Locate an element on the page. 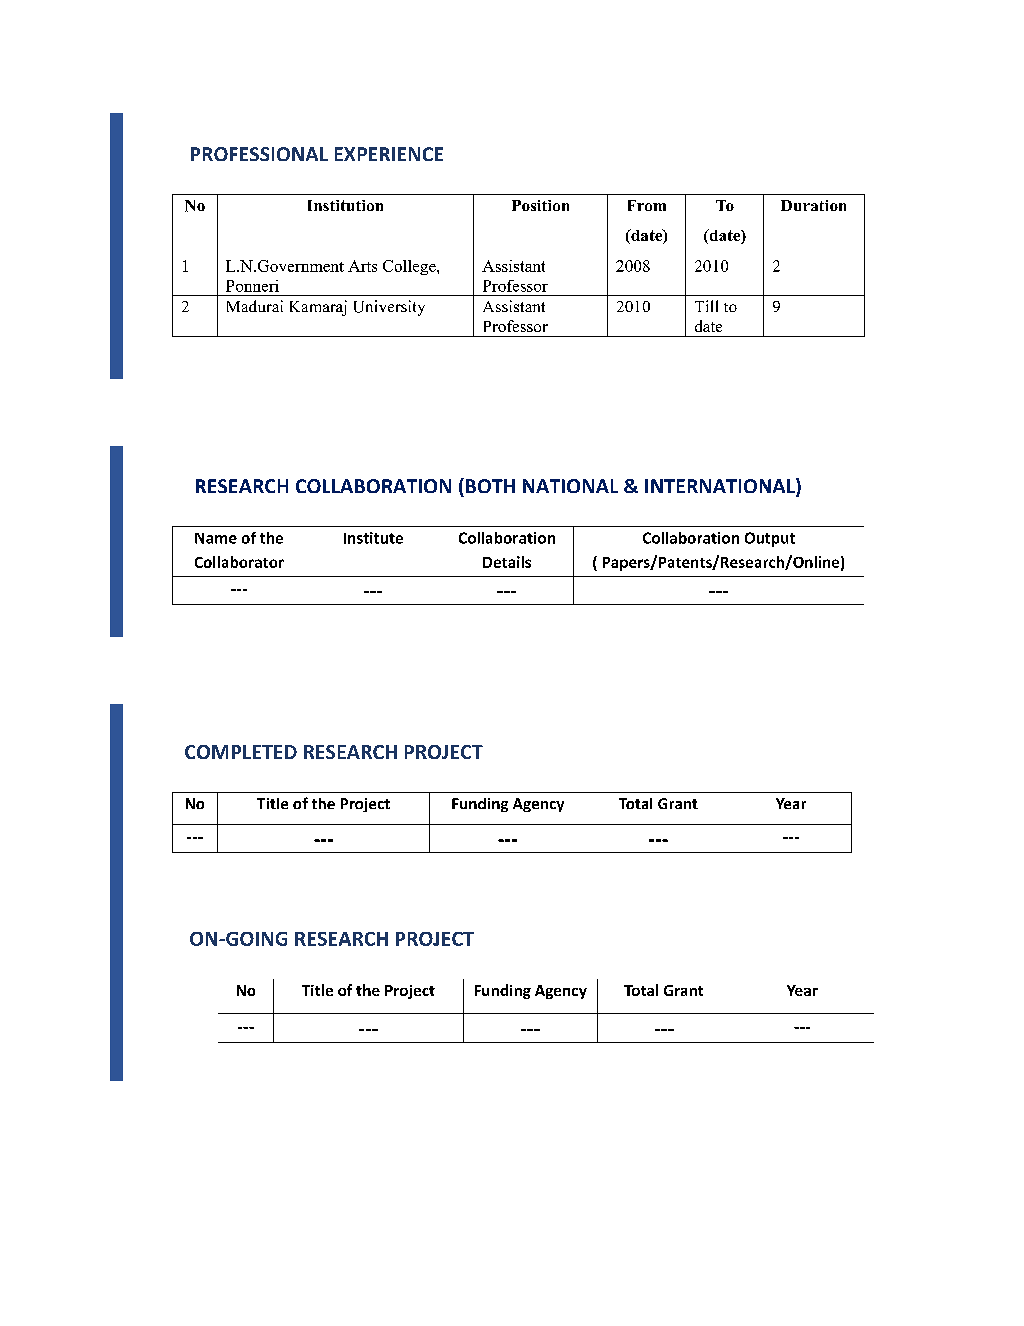 Image resolution: width=1024 pixels, height=1326 pixels. Details is located at coordinates (507, 562).
